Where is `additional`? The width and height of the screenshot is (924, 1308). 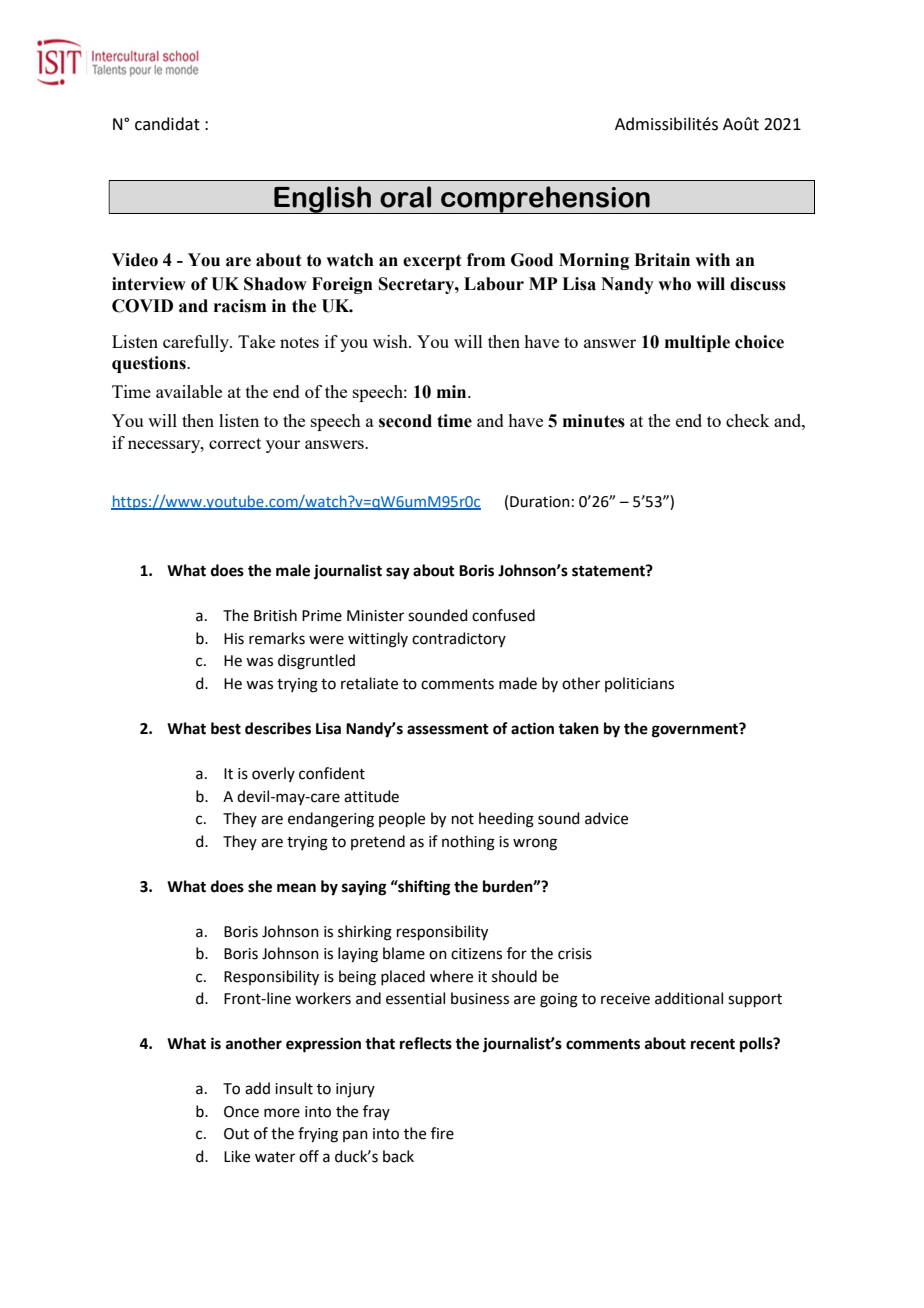
additional is located at coordinates (689, 998).
